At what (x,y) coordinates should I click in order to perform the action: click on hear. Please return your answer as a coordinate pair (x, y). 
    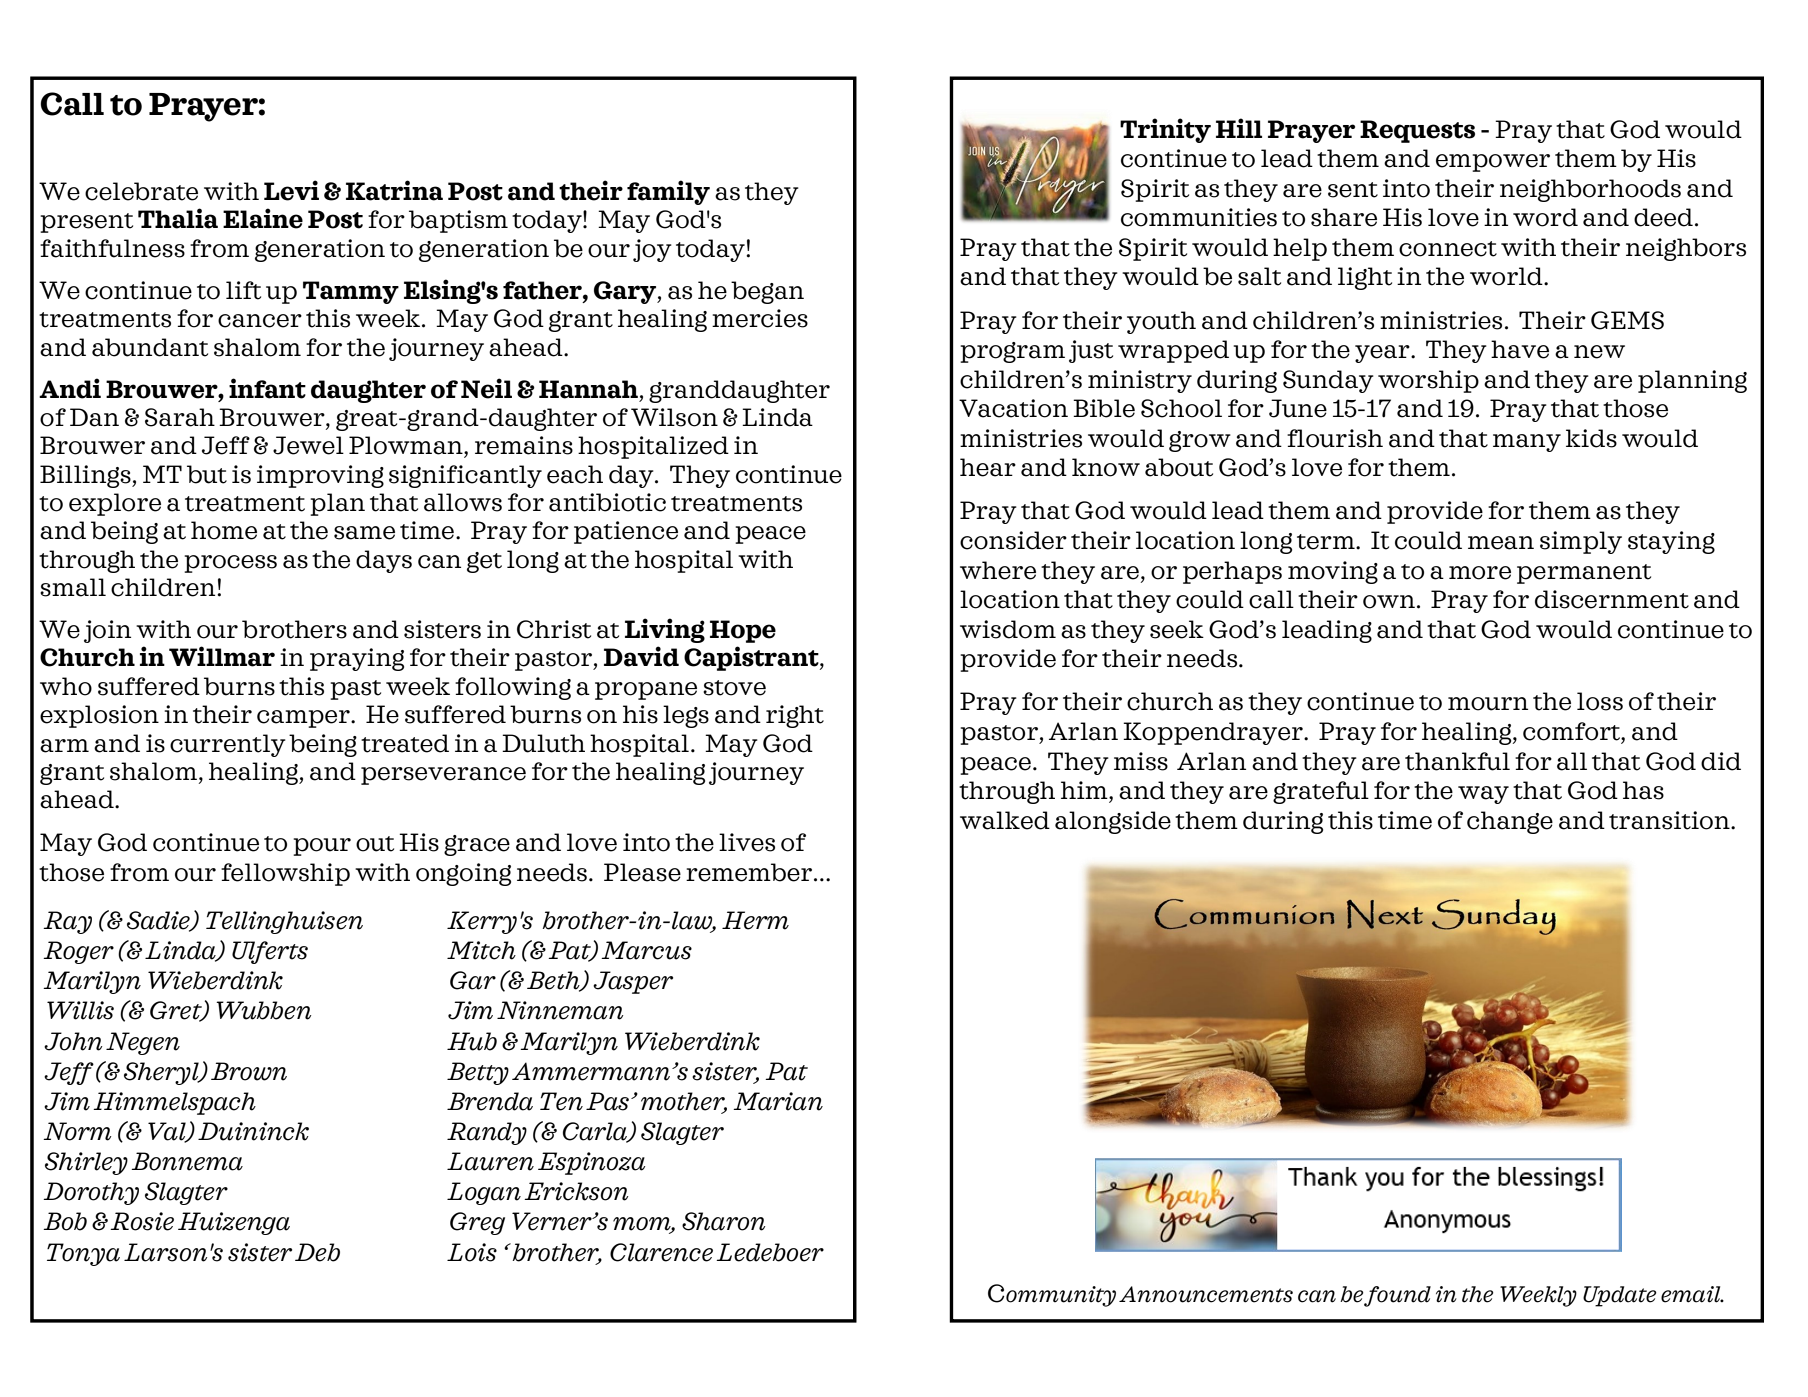
    Looking at the image, I should click on (988, 467).
